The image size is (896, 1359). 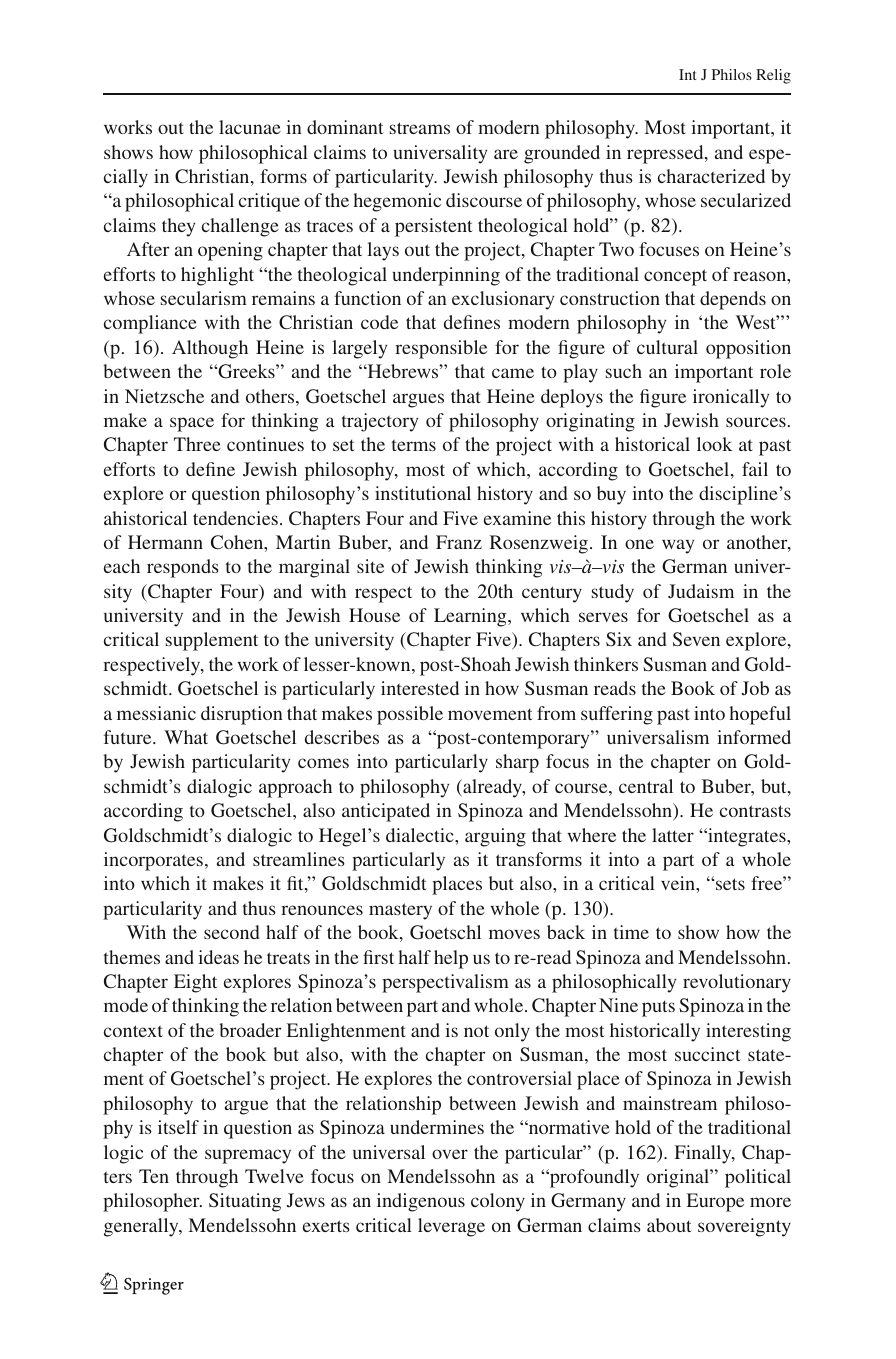 I want to click on messianic, so click(x=156, y=713).
